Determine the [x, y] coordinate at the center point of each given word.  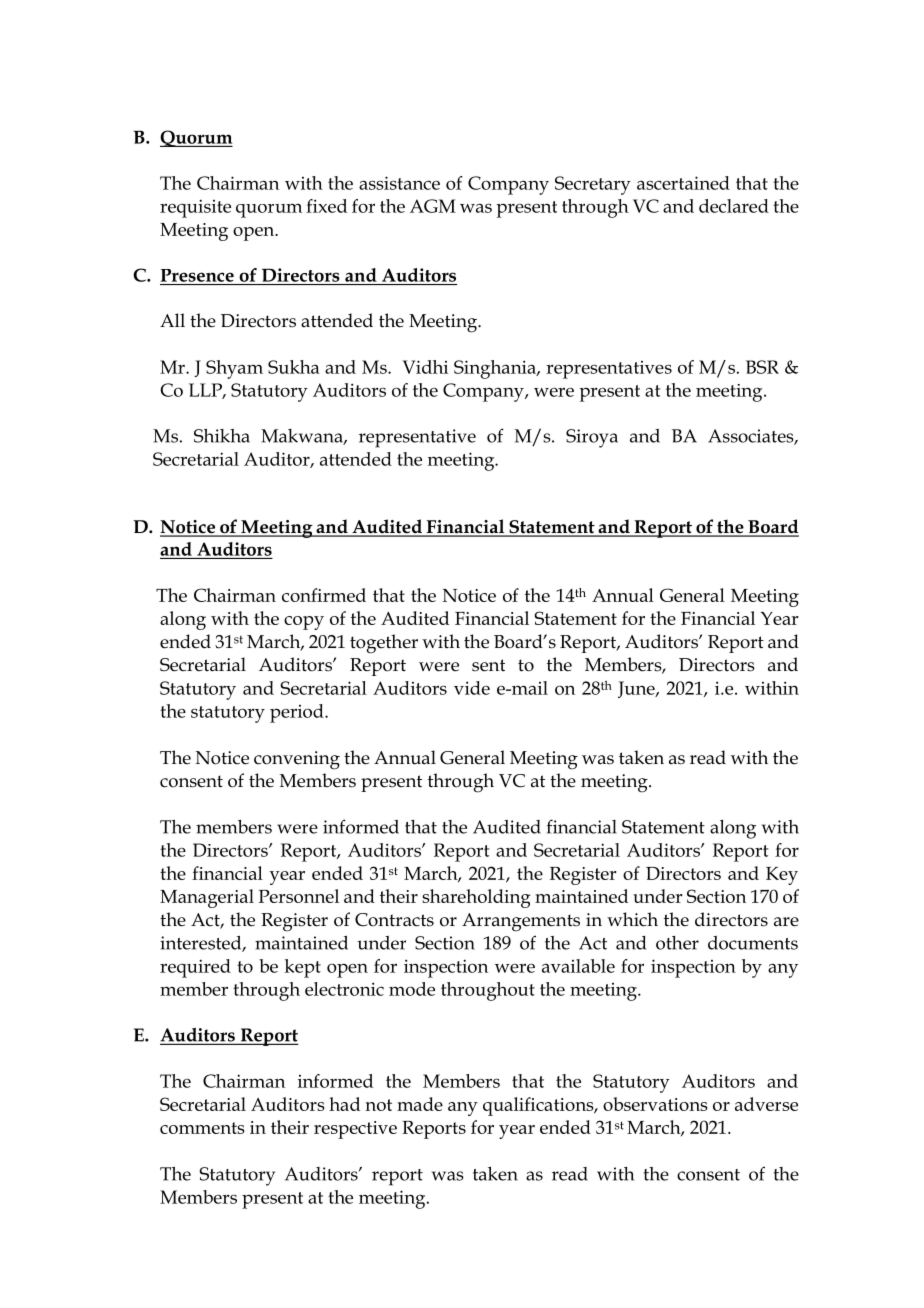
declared [734, 206]
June [637, 689]
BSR [762, 367]
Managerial [207, 898]
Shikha [222, 436]
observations [655, 1104]
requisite [195, 208]
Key [782, 876]
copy [304, 623]
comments [202, 1128]
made [420, 1104]
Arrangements [521, 922]
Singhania [496, 369]
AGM [433, 206]
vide [472, 688]
